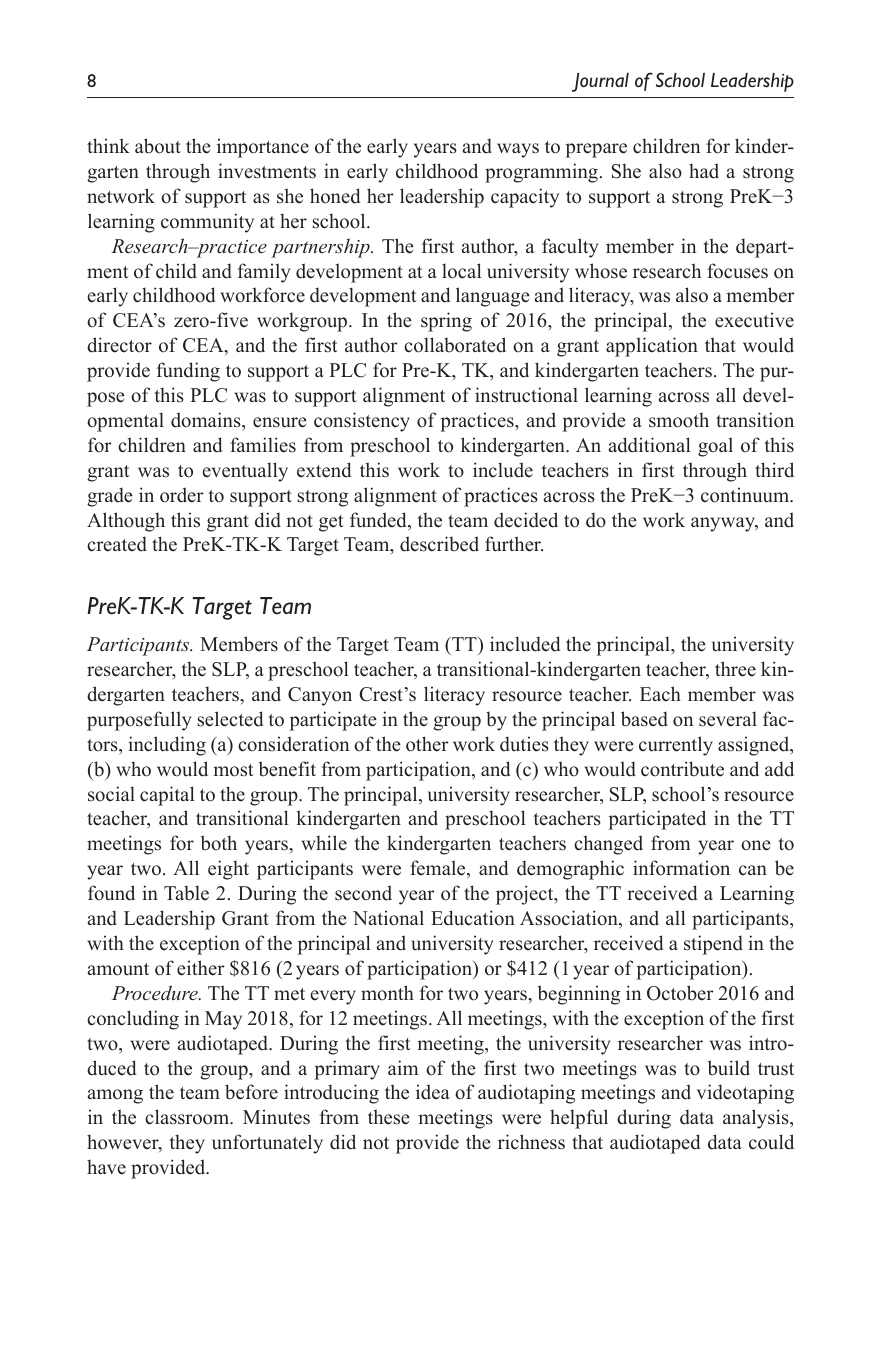  What do you see at coordinates (455, 345) in the image?
I see `collaborated` at bounding box center [455, 345].
